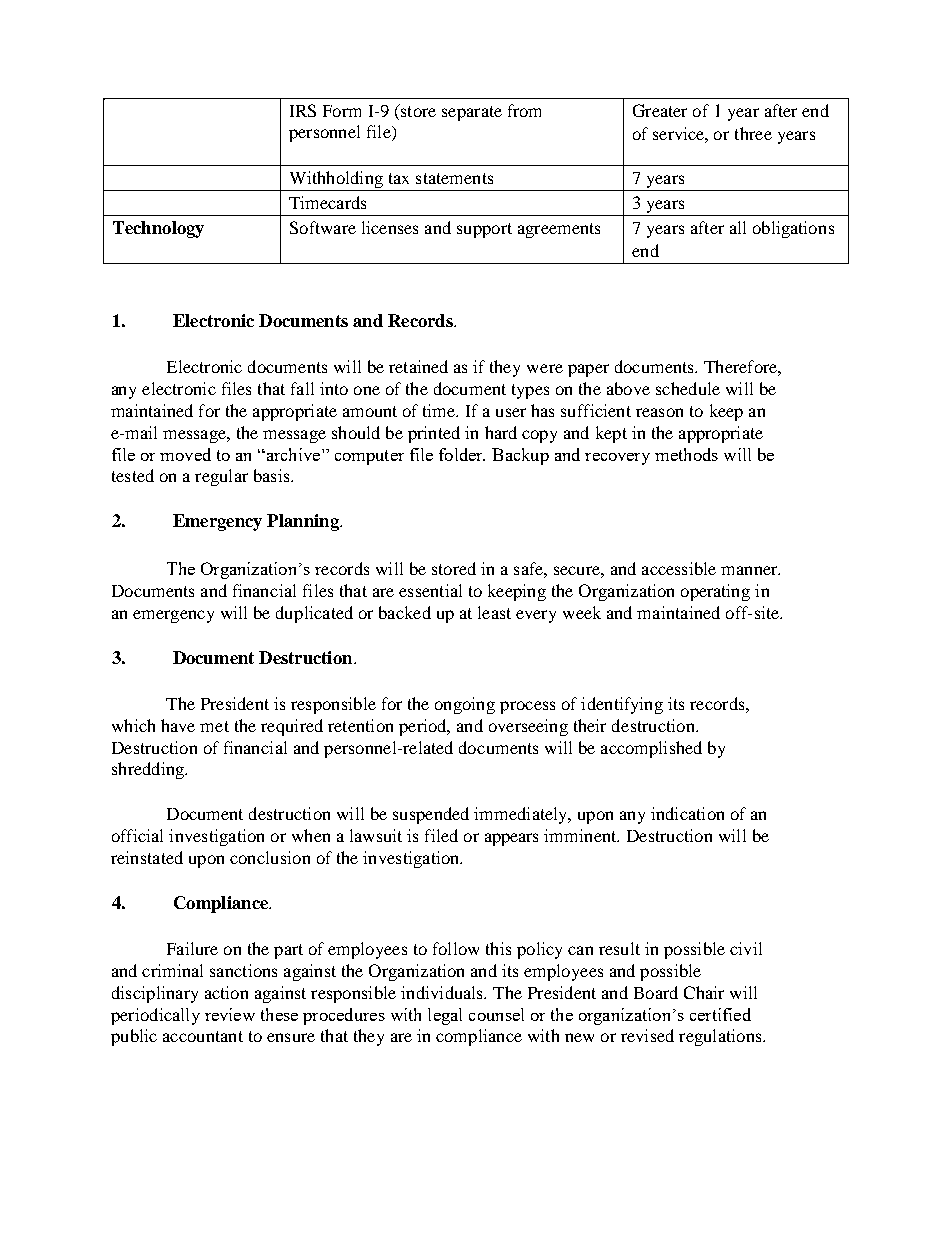 This screenshot has width=952, height=1233. Describe the element at coordinates (753, 133) in the screenshot. I see `three` at that location.
